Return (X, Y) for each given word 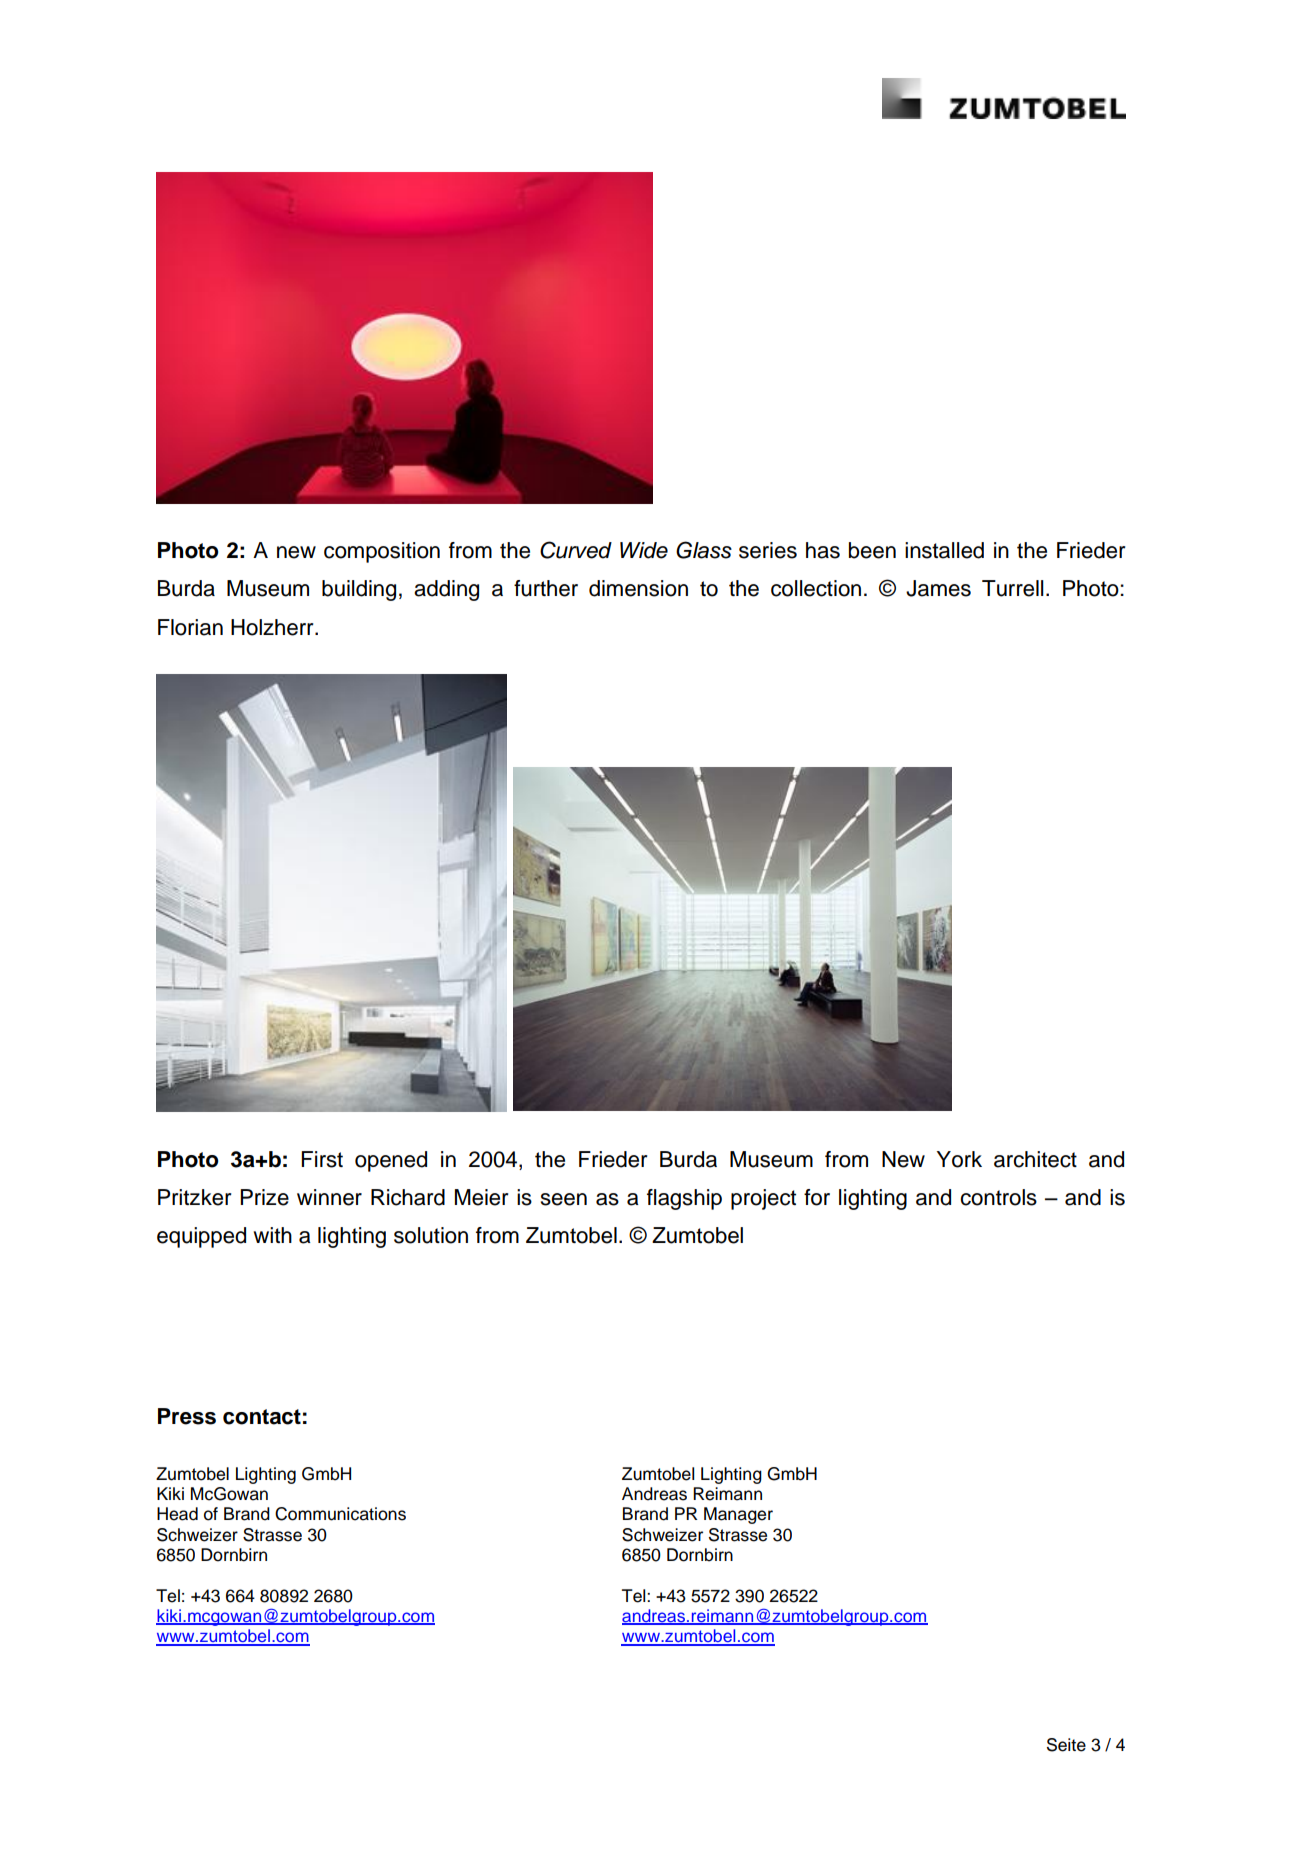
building (359, 590)
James (938, 588)
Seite (1066, 1745)
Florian (190, 627)
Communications (340, 1514)
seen (564, 1199)
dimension (638, 588)
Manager (738, 1515)
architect (1035, 1159)
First (322, 1159)
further (546, 588)
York (959, 1159)
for (817, 1197)
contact (262, 1417)
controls (998, 1197)
